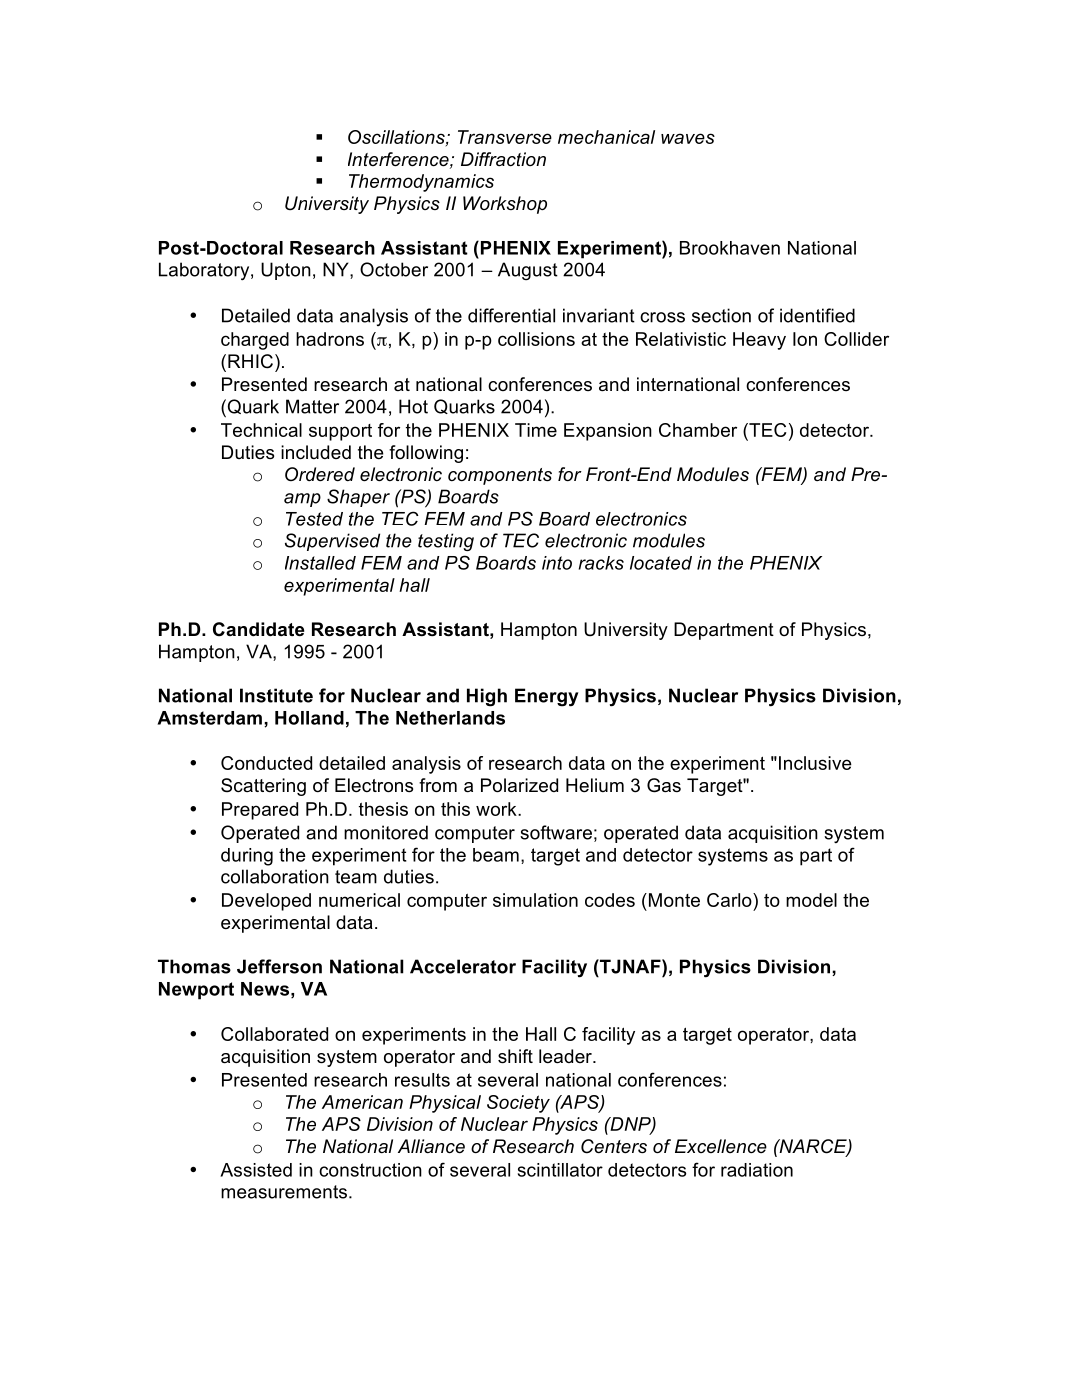 Image resolution: width=1071 pixels, height=1386 pixels. I want to click on waves, so click(688, 138).
